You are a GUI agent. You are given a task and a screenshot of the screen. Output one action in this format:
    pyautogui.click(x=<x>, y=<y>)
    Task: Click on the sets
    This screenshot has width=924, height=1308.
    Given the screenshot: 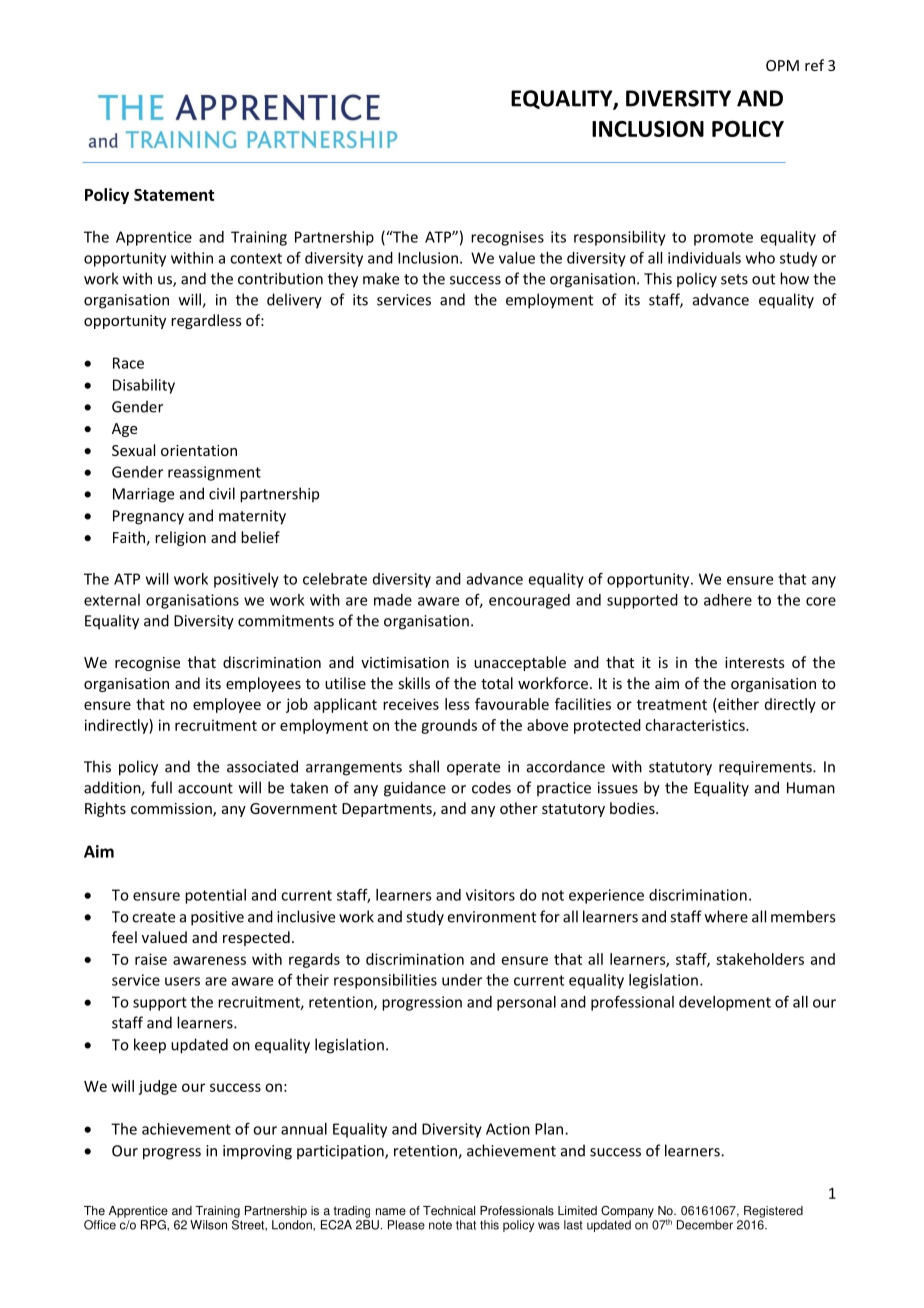 What is the action you would take?
    pyautogui.click(x=734, y=279)
